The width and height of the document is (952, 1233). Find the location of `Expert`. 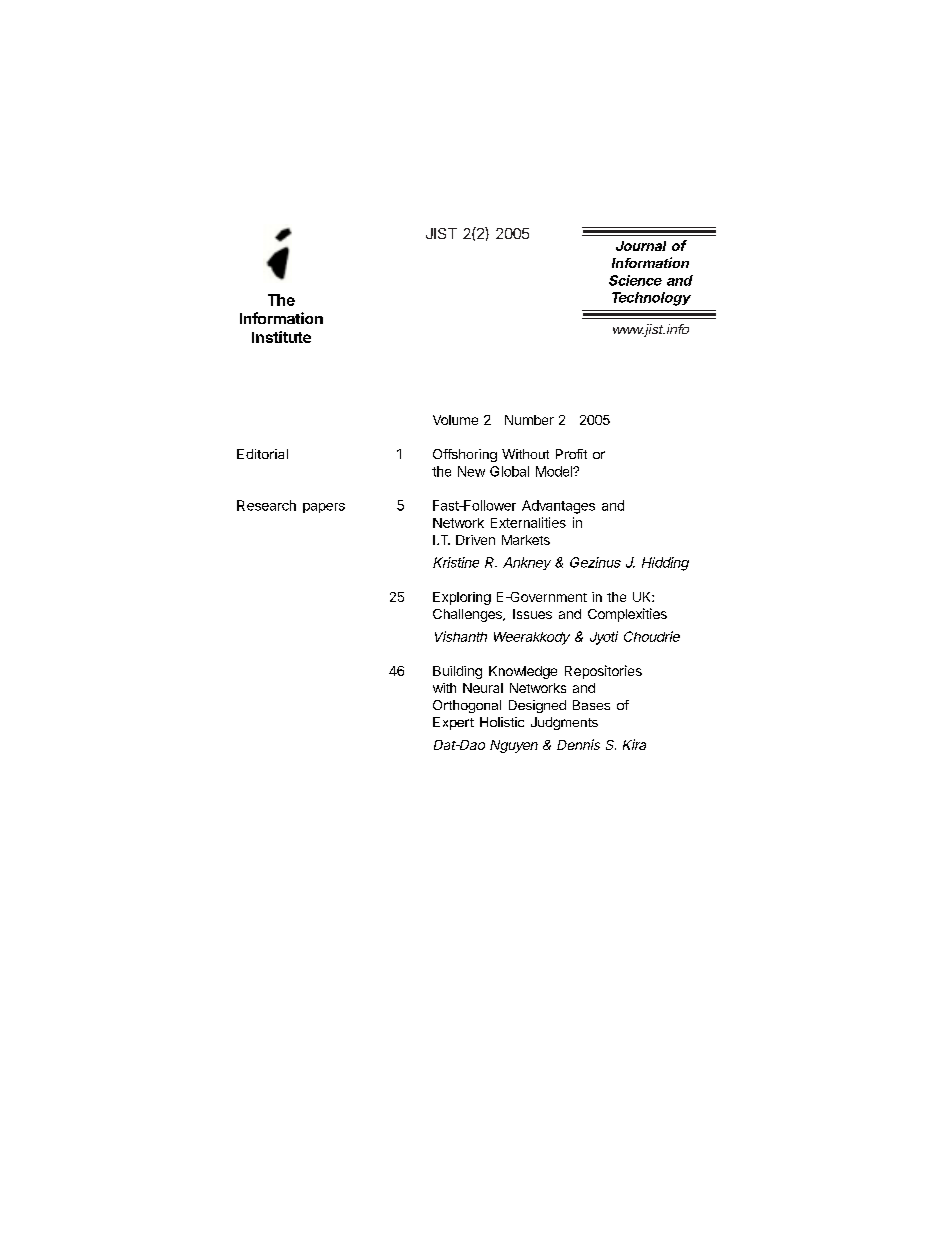

Expert is located at coordinates (453, 723).
